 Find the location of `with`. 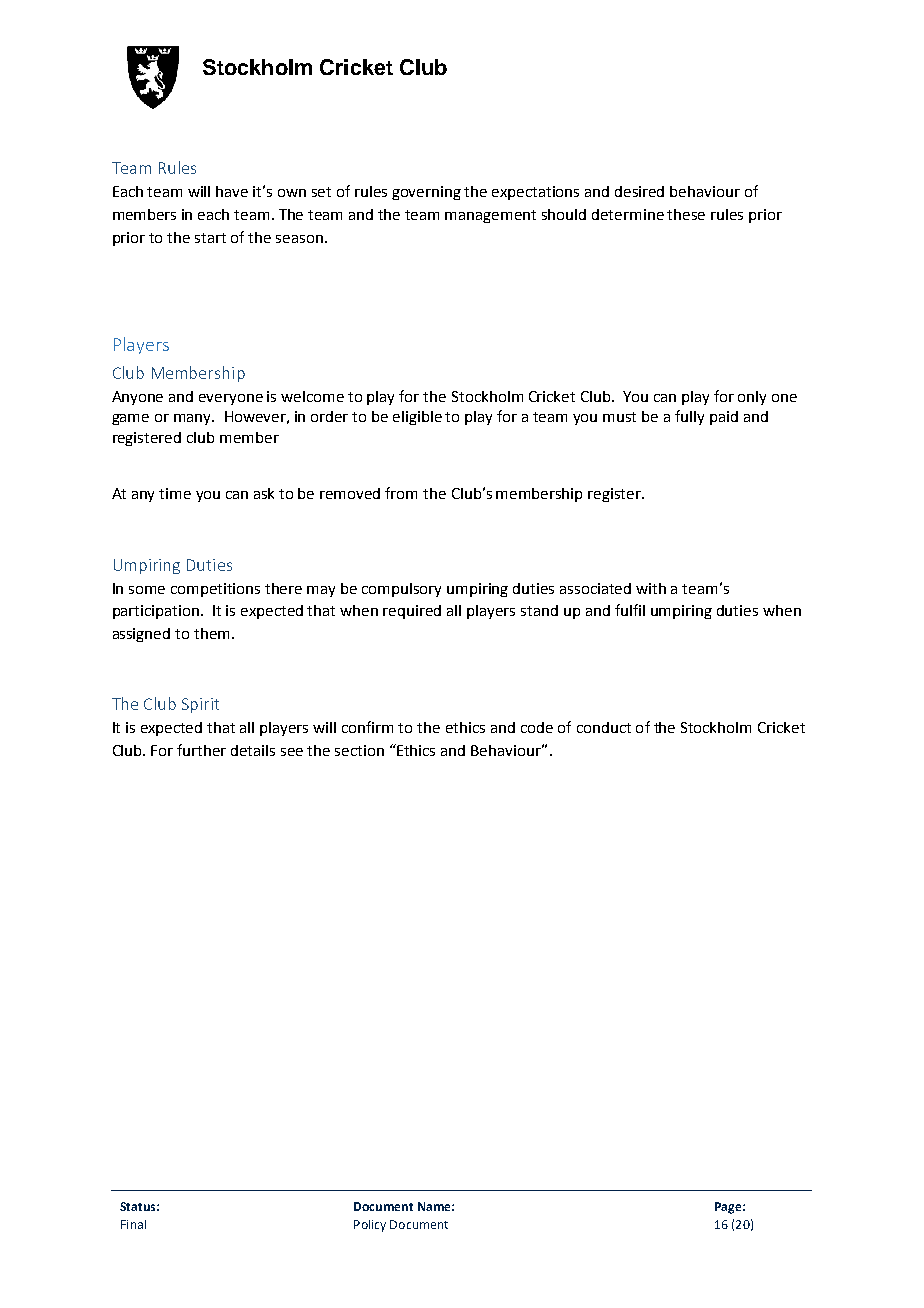

with is located at coordinates (651, 588).
